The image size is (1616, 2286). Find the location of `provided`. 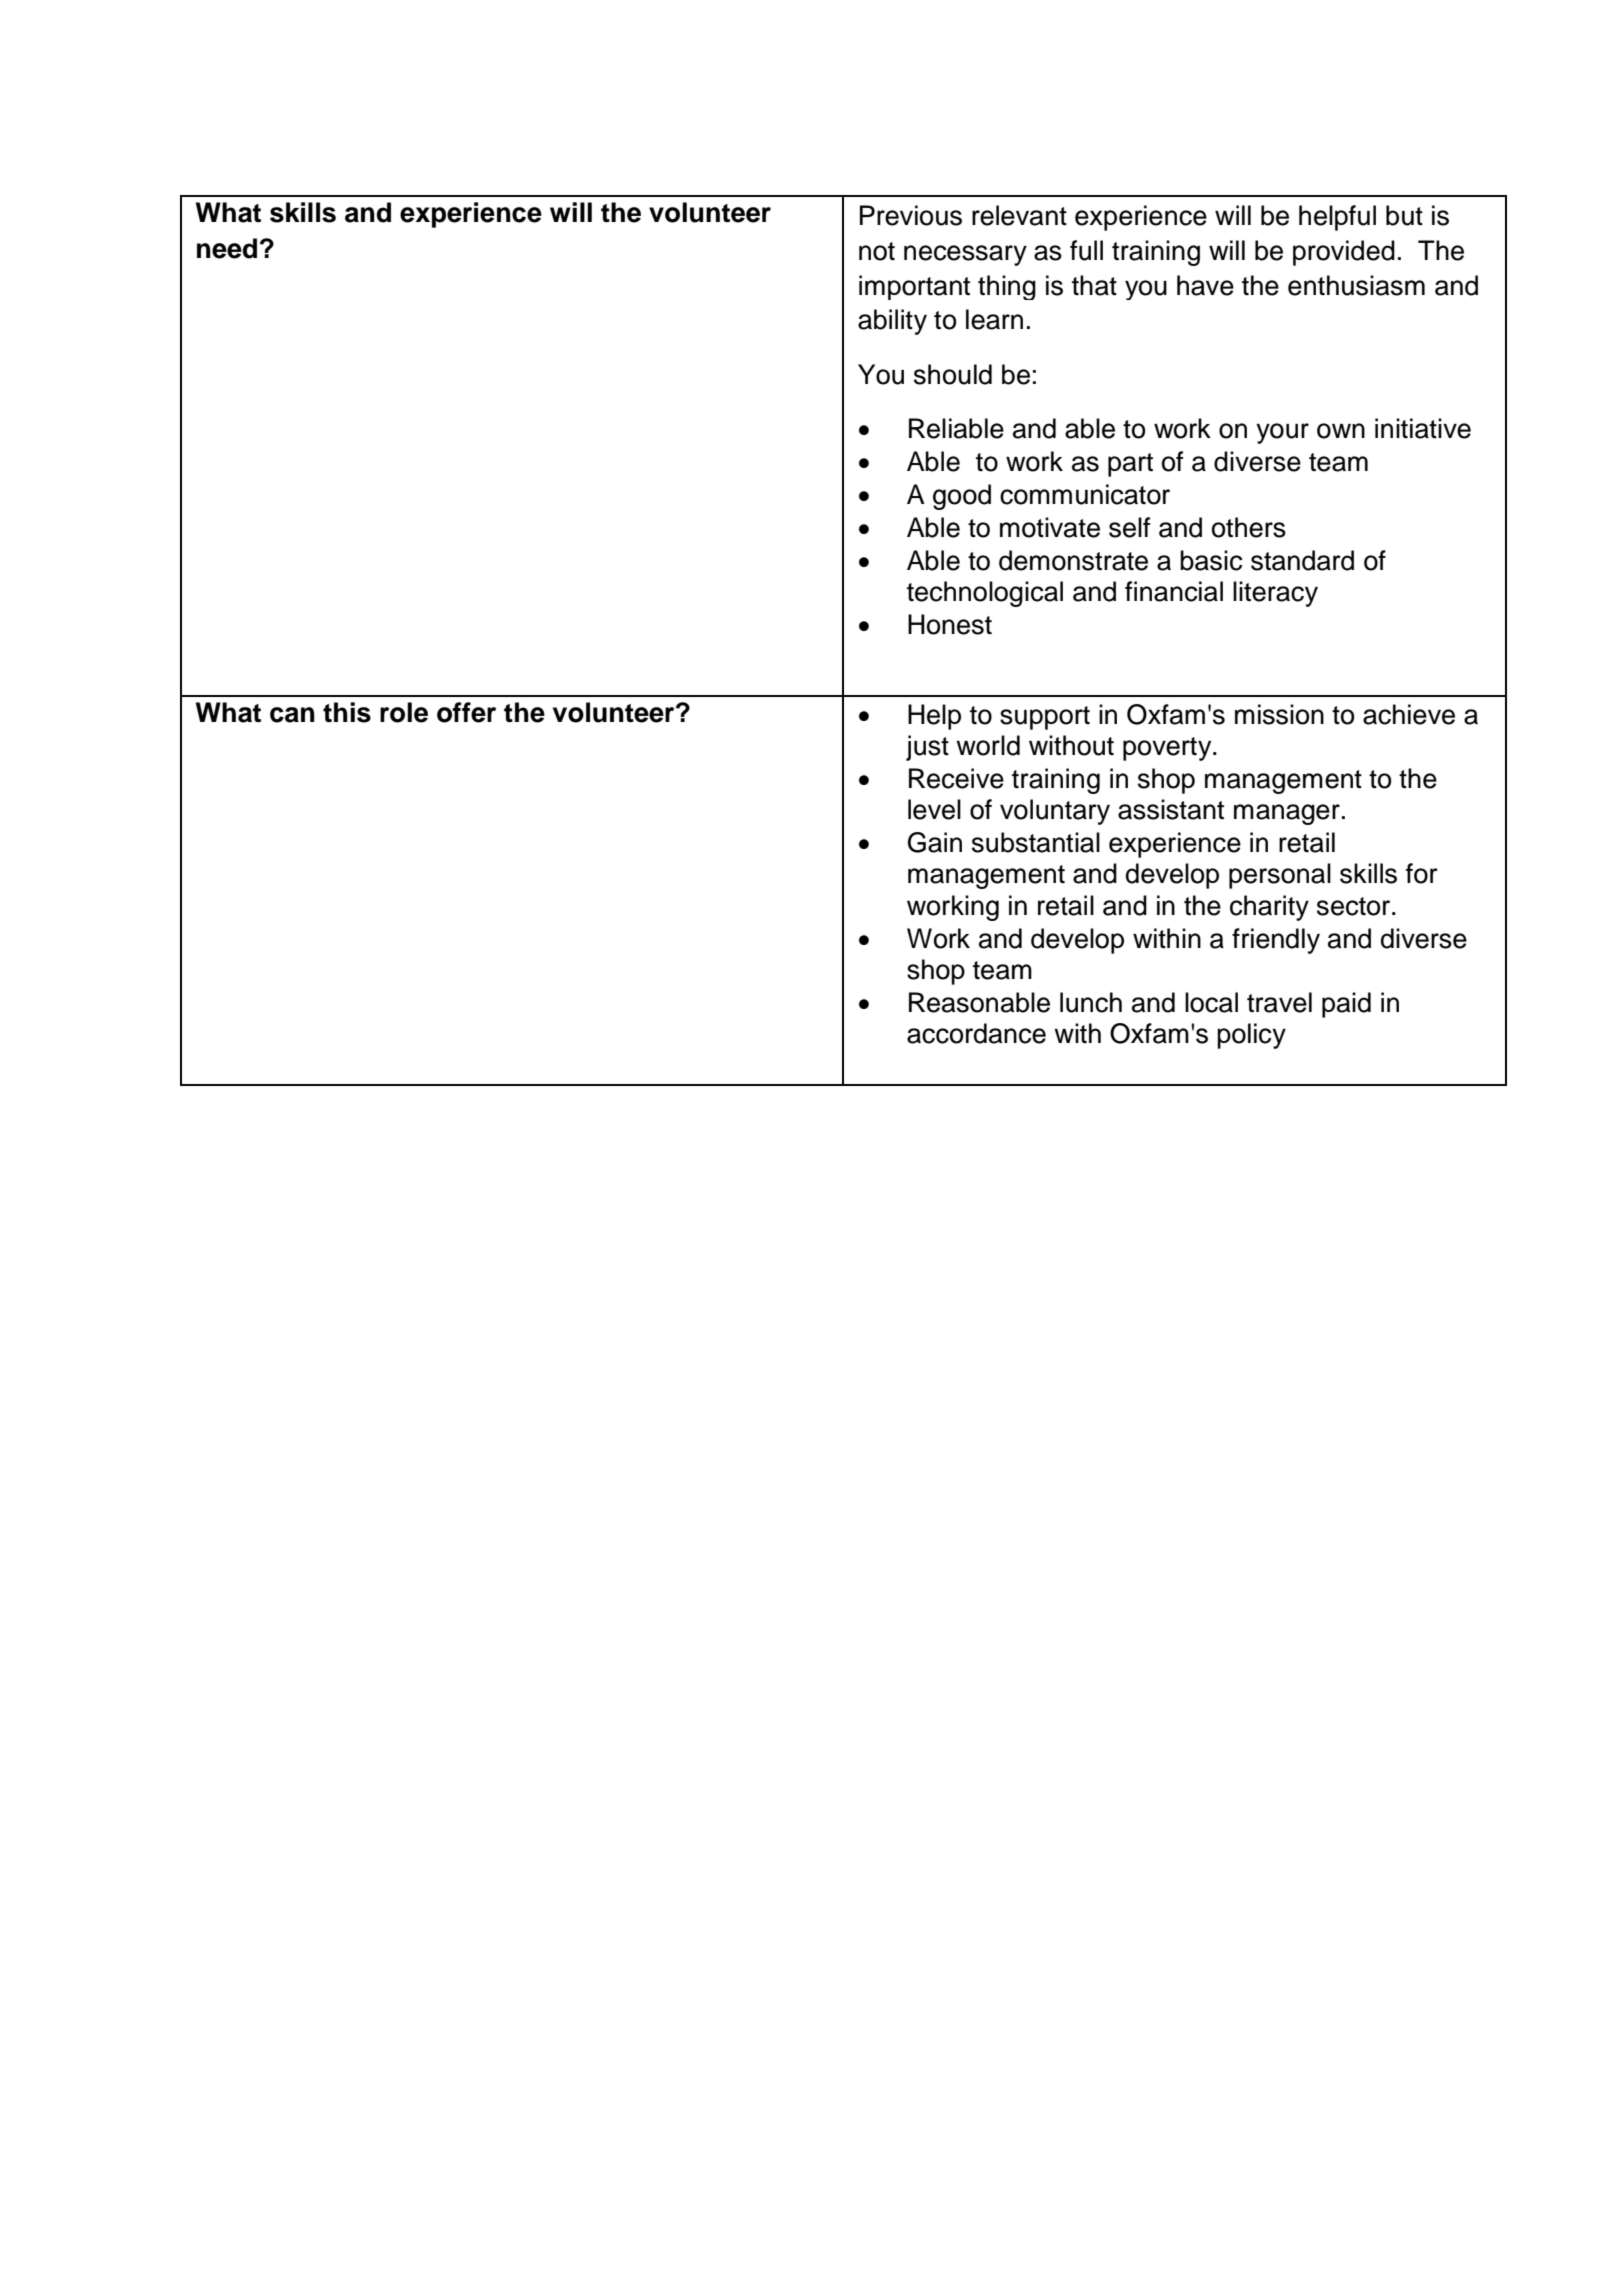

provided is located at coordinates (1344, 253).
